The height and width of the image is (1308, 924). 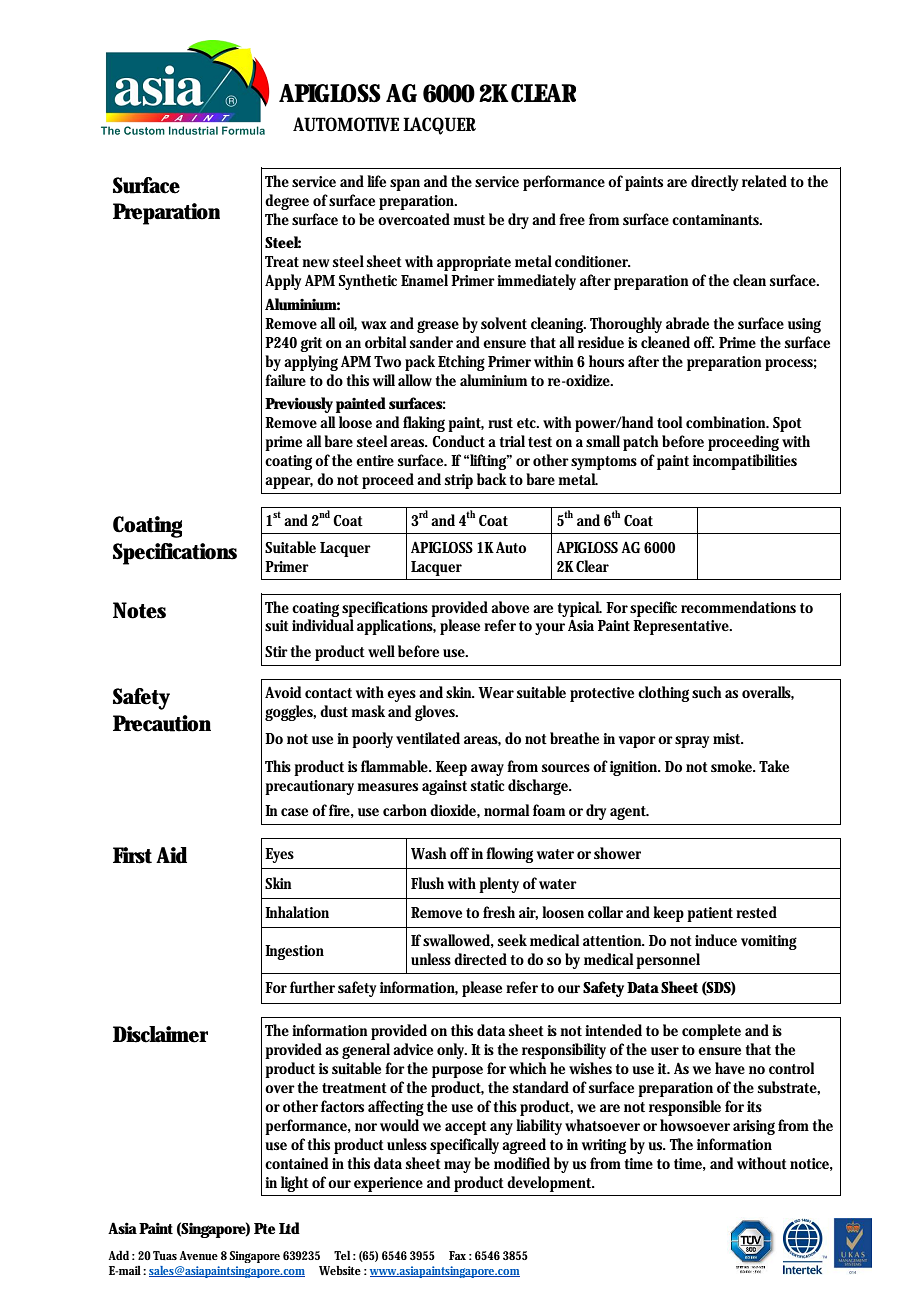 I want to click on plenty, so click(x=499, y=885).
